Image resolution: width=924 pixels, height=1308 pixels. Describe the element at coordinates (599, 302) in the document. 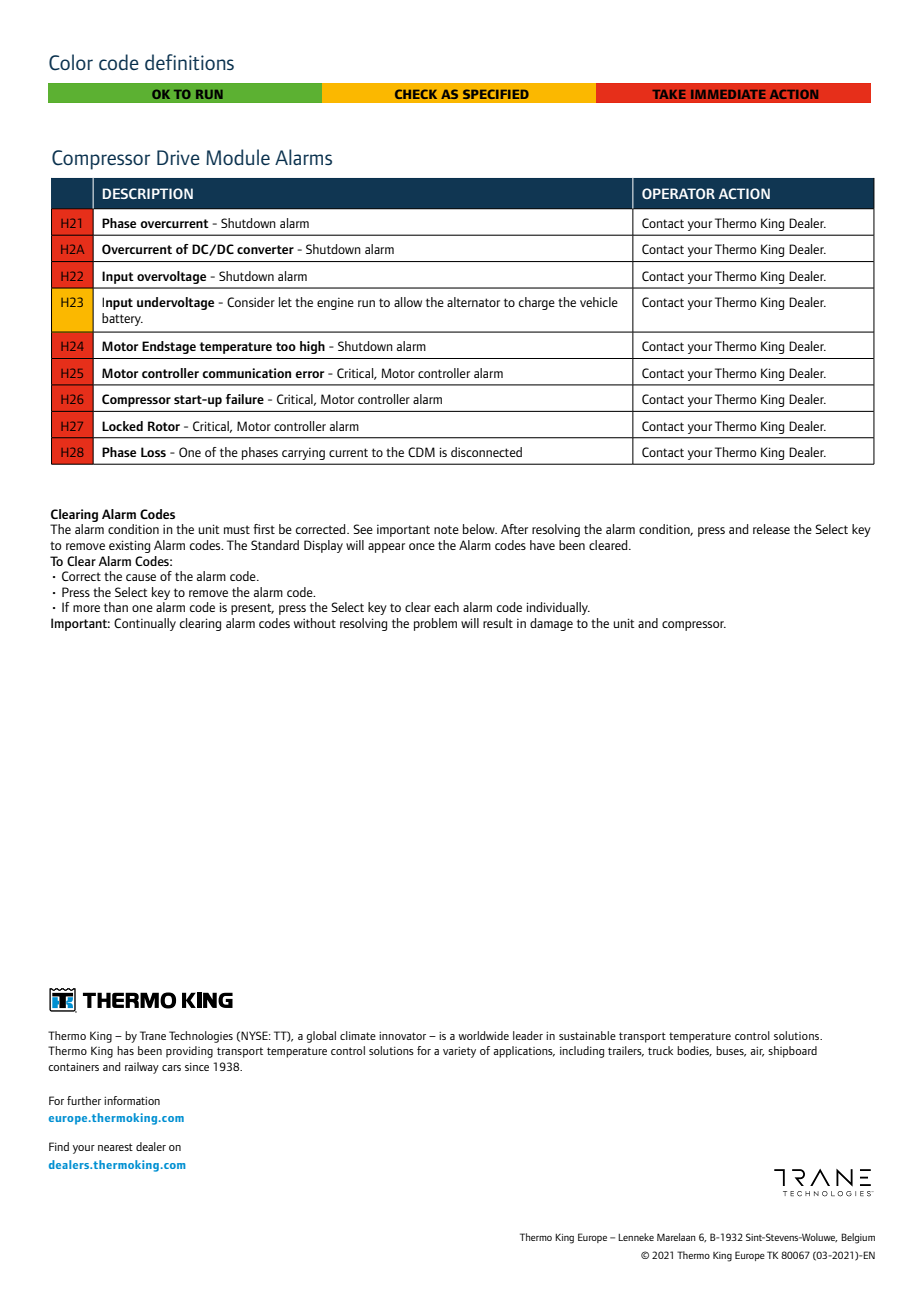

I see `vehicle` at that location.
